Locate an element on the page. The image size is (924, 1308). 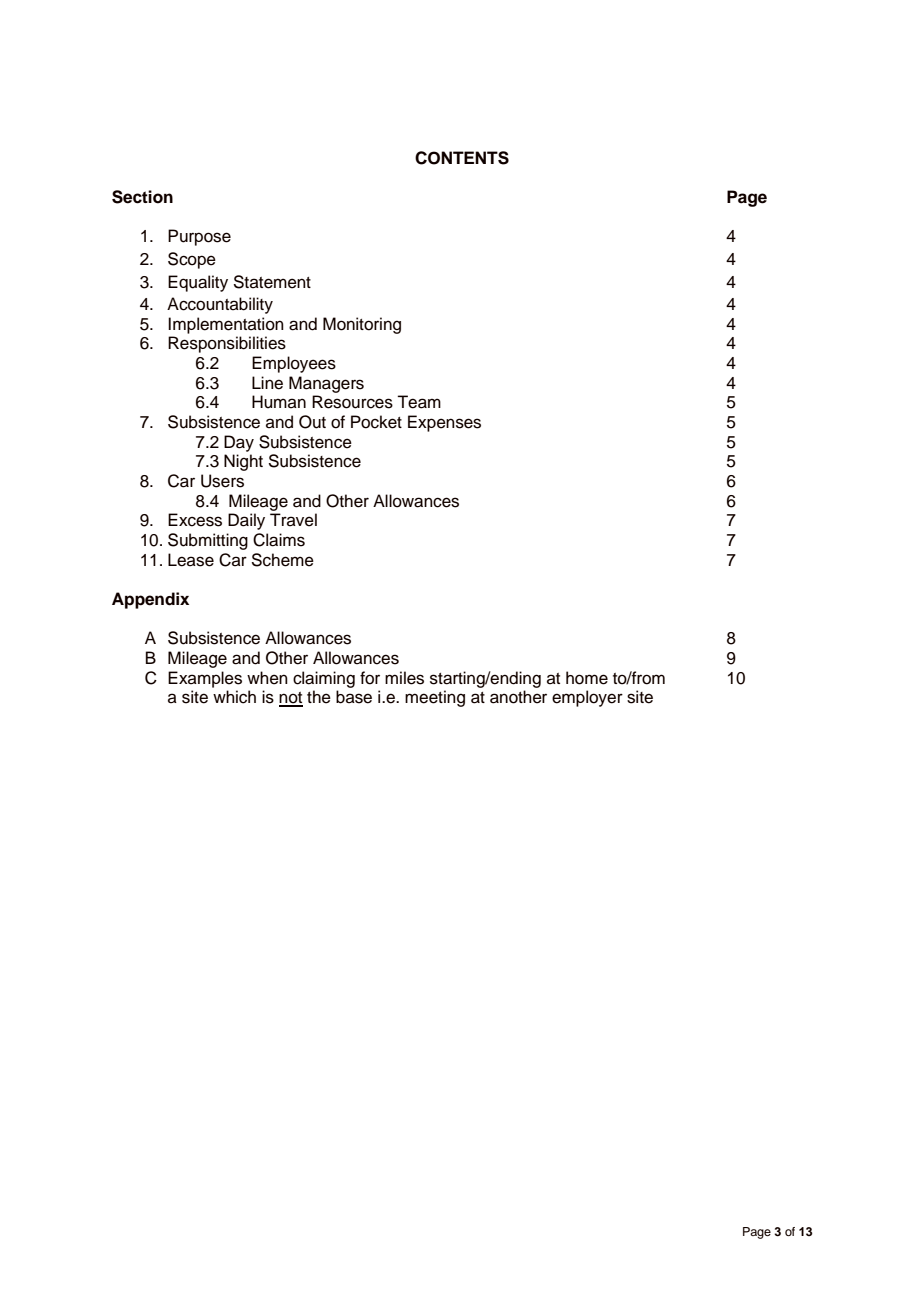
Managers is located at coordinates (326, 384).
